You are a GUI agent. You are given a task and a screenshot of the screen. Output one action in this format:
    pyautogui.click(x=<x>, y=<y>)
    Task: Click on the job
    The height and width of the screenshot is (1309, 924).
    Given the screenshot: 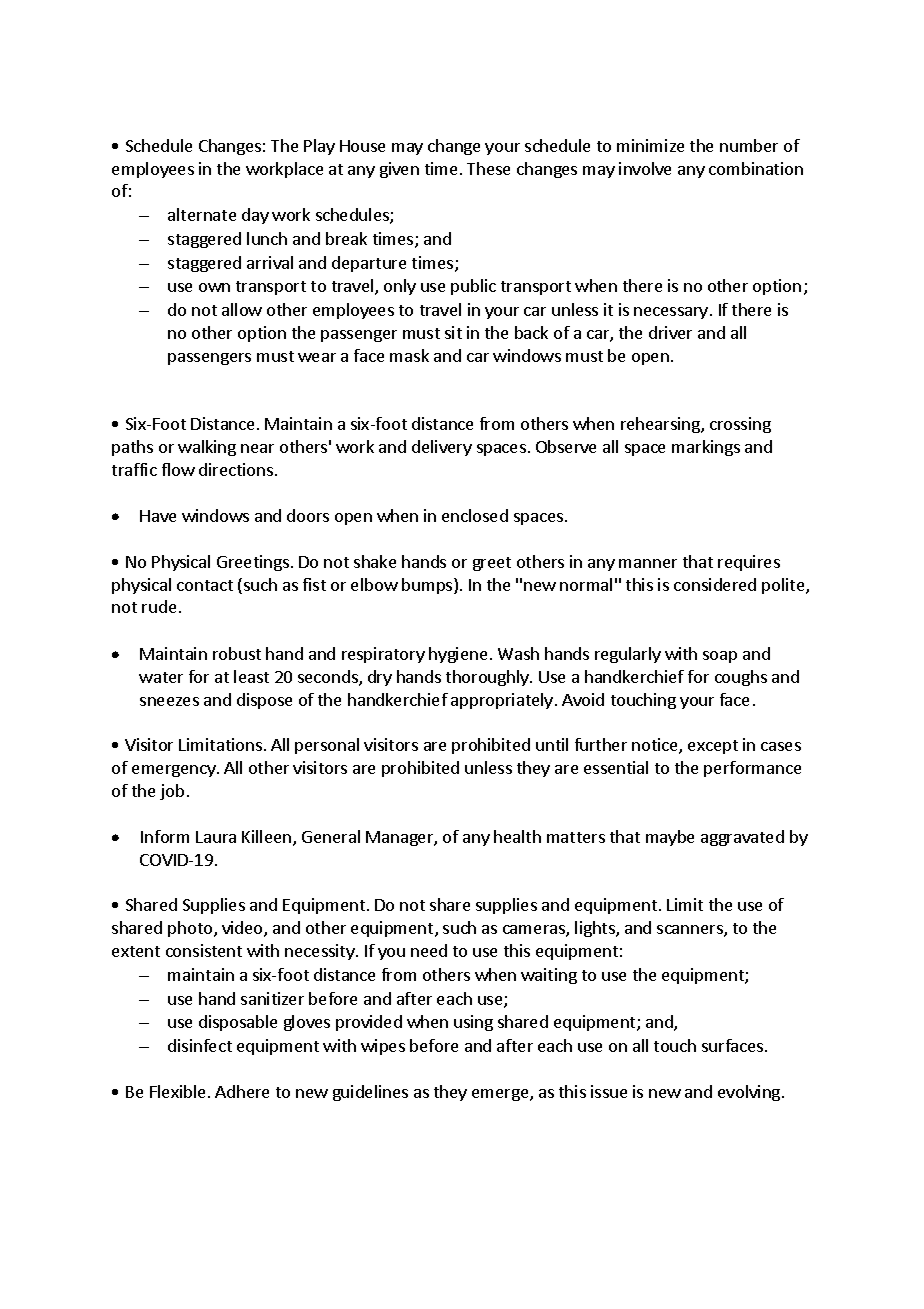 What is the action you would take?
    pyautogui.click(x=172, y=792)
